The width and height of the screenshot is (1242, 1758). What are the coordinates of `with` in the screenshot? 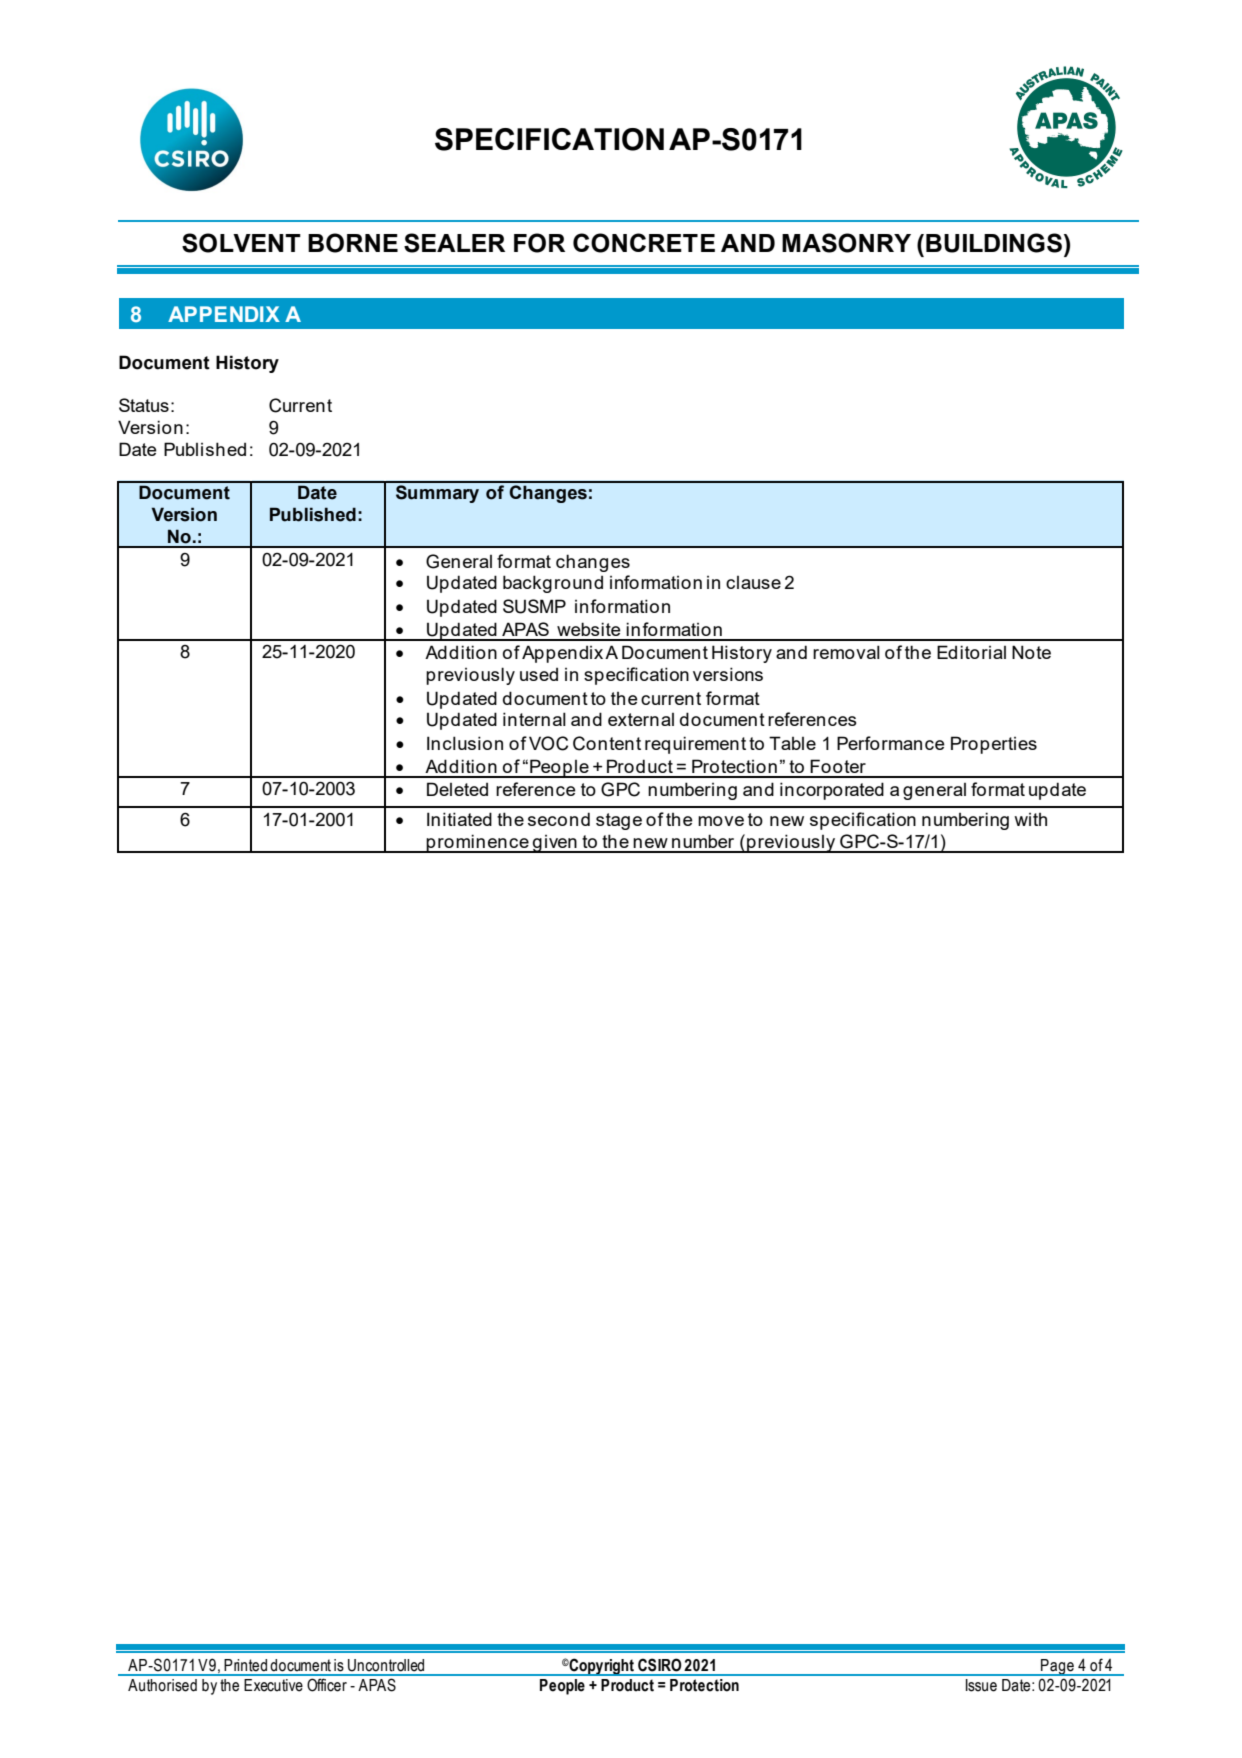 It's located at (1030, 819).
